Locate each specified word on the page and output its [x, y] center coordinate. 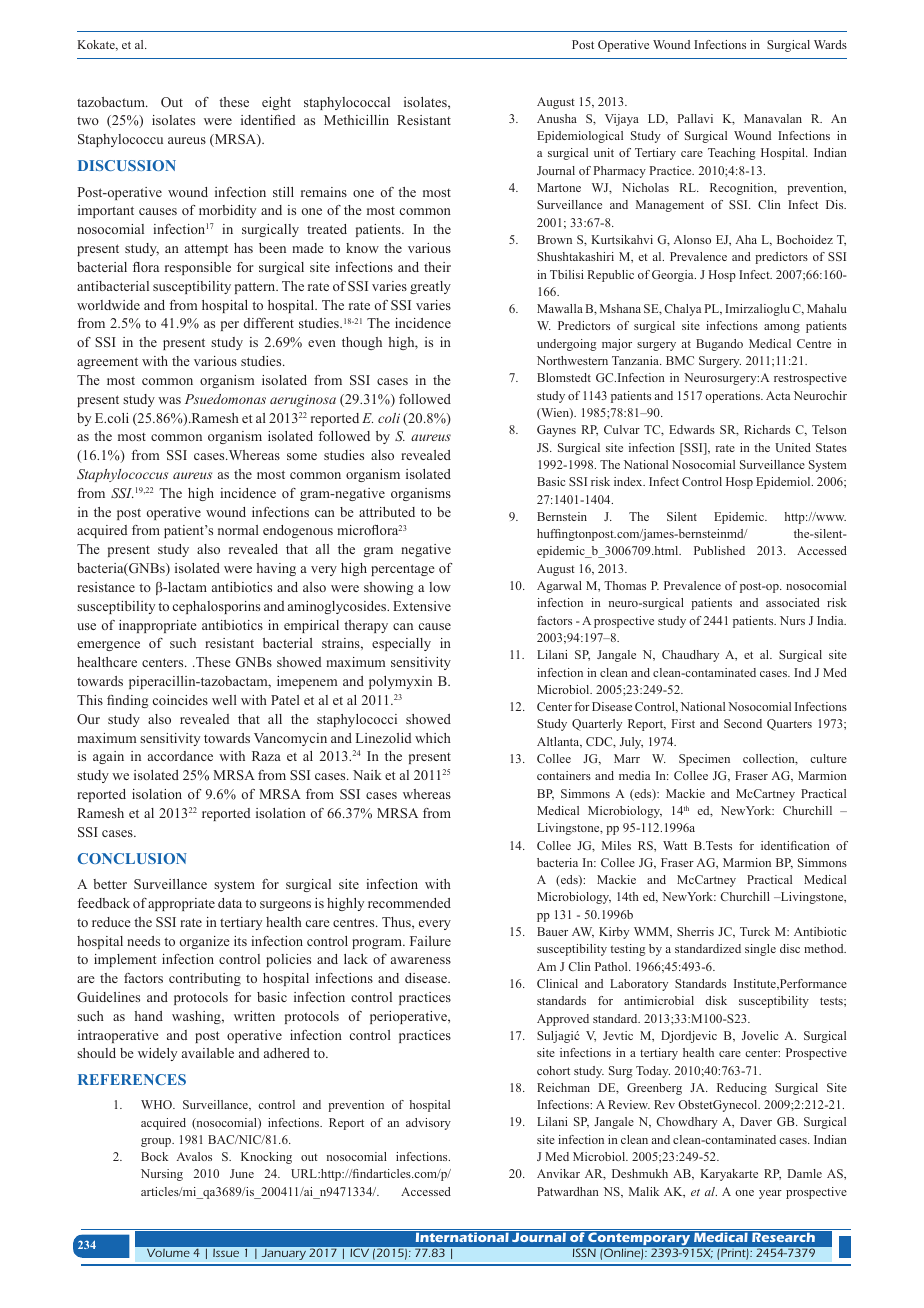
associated [793, 602]
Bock [154, 1156]
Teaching [732, 154]
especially [401, 644]
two [88, 120]
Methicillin [356, 120]
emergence [108, 646]
